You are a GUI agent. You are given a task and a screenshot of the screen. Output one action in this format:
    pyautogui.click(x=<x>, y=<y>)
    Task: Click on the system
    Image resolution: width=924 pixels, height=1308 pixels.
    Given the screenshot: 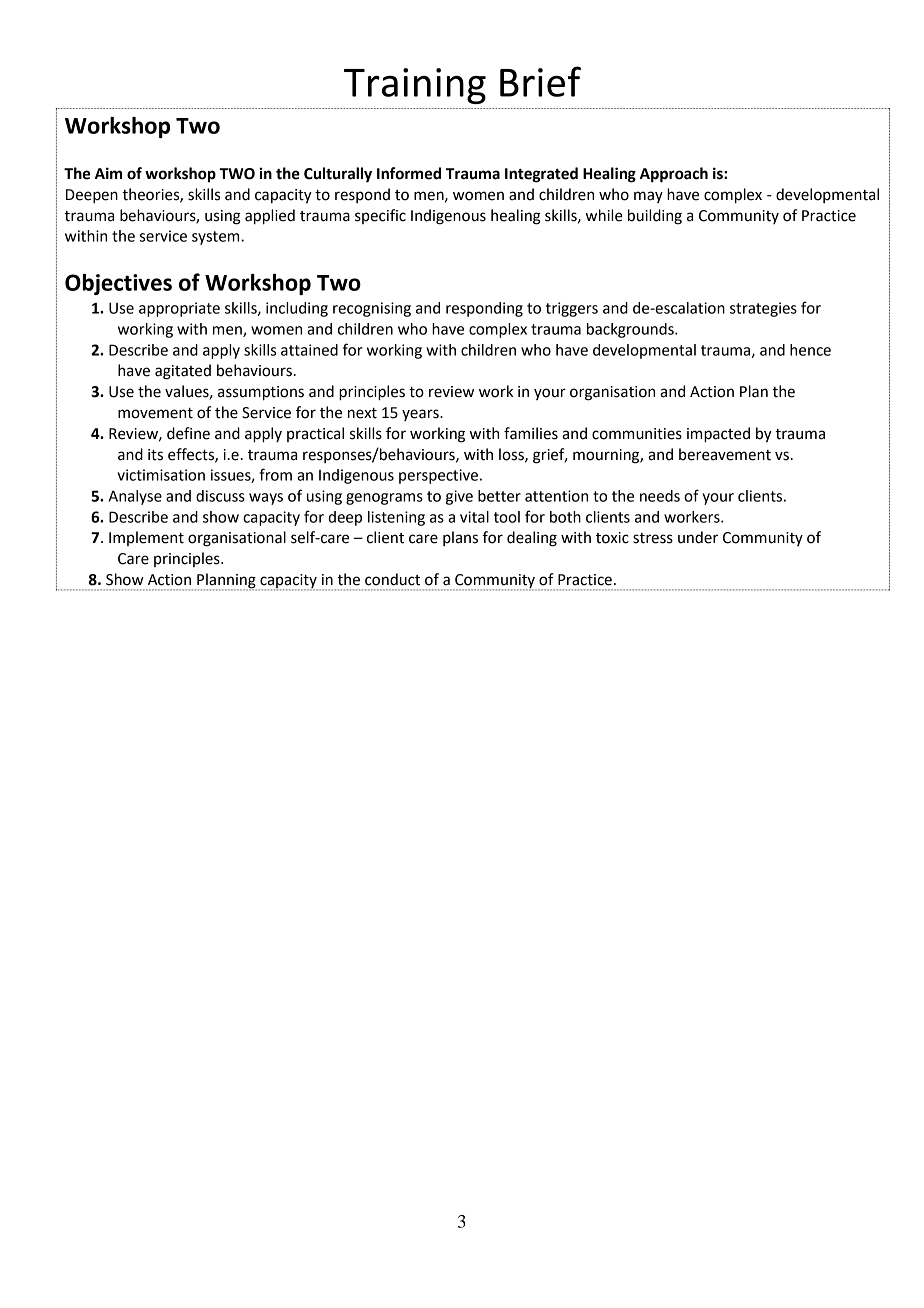 What is the action you would take?
    pyautogui.click(x=217, y=238)
